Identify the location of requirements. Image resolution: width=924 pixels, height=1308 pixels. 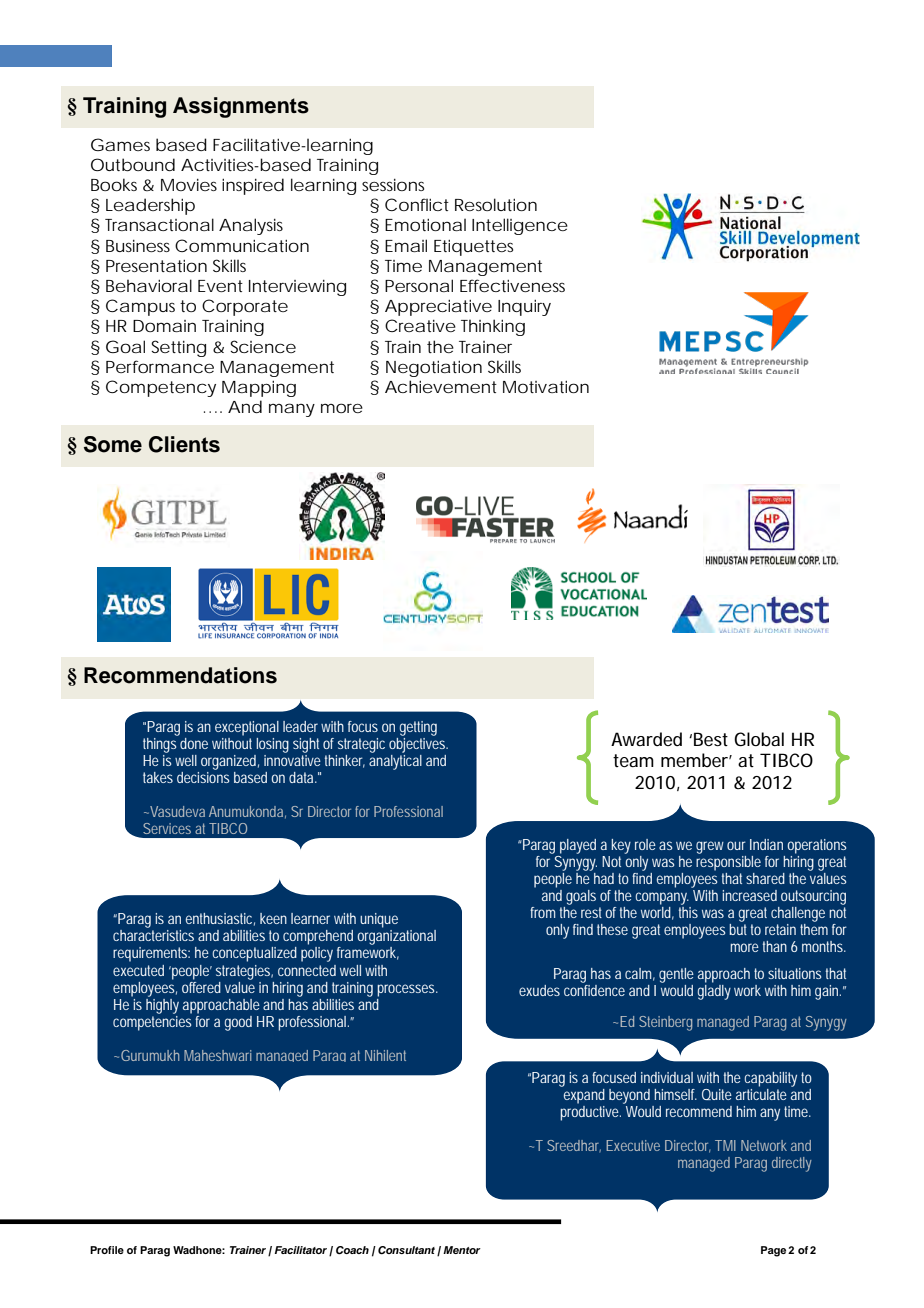
(151, 954).
